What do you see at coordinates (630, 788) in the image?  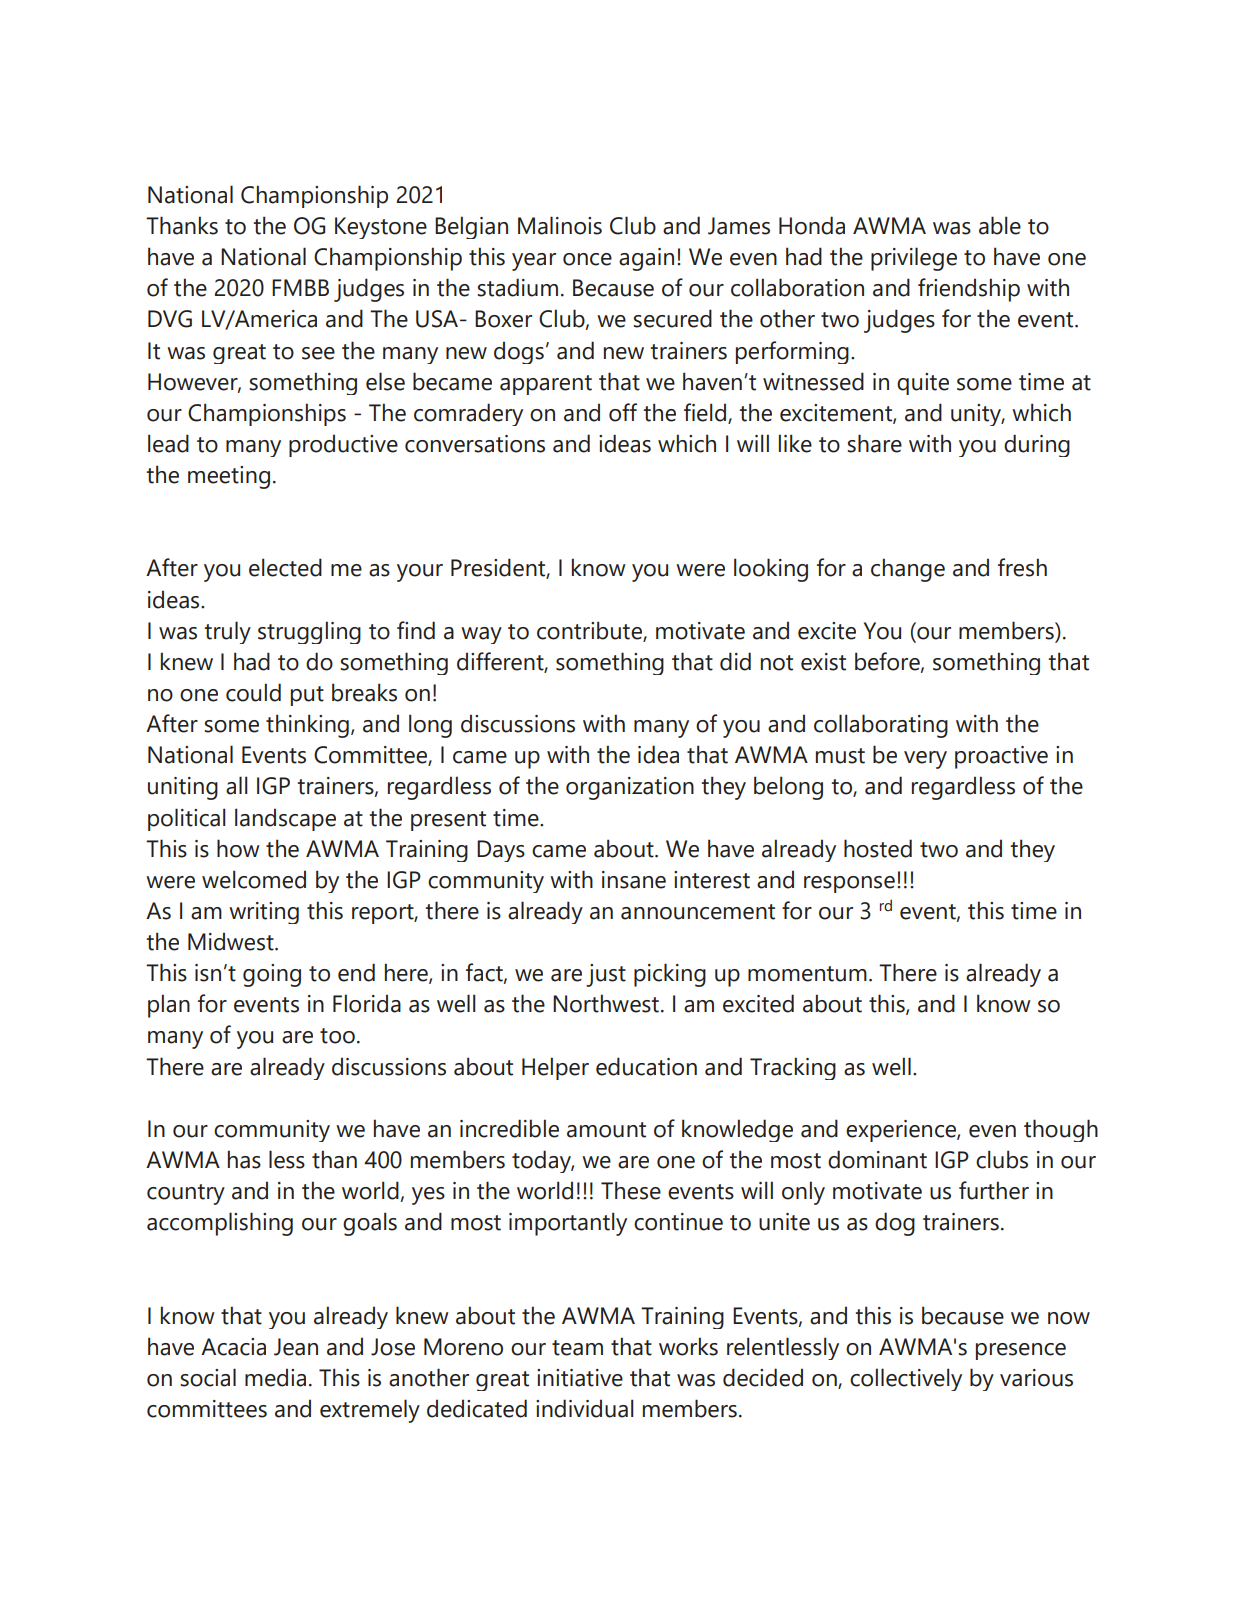 I see `organization` at bounding box center [630, 788].
